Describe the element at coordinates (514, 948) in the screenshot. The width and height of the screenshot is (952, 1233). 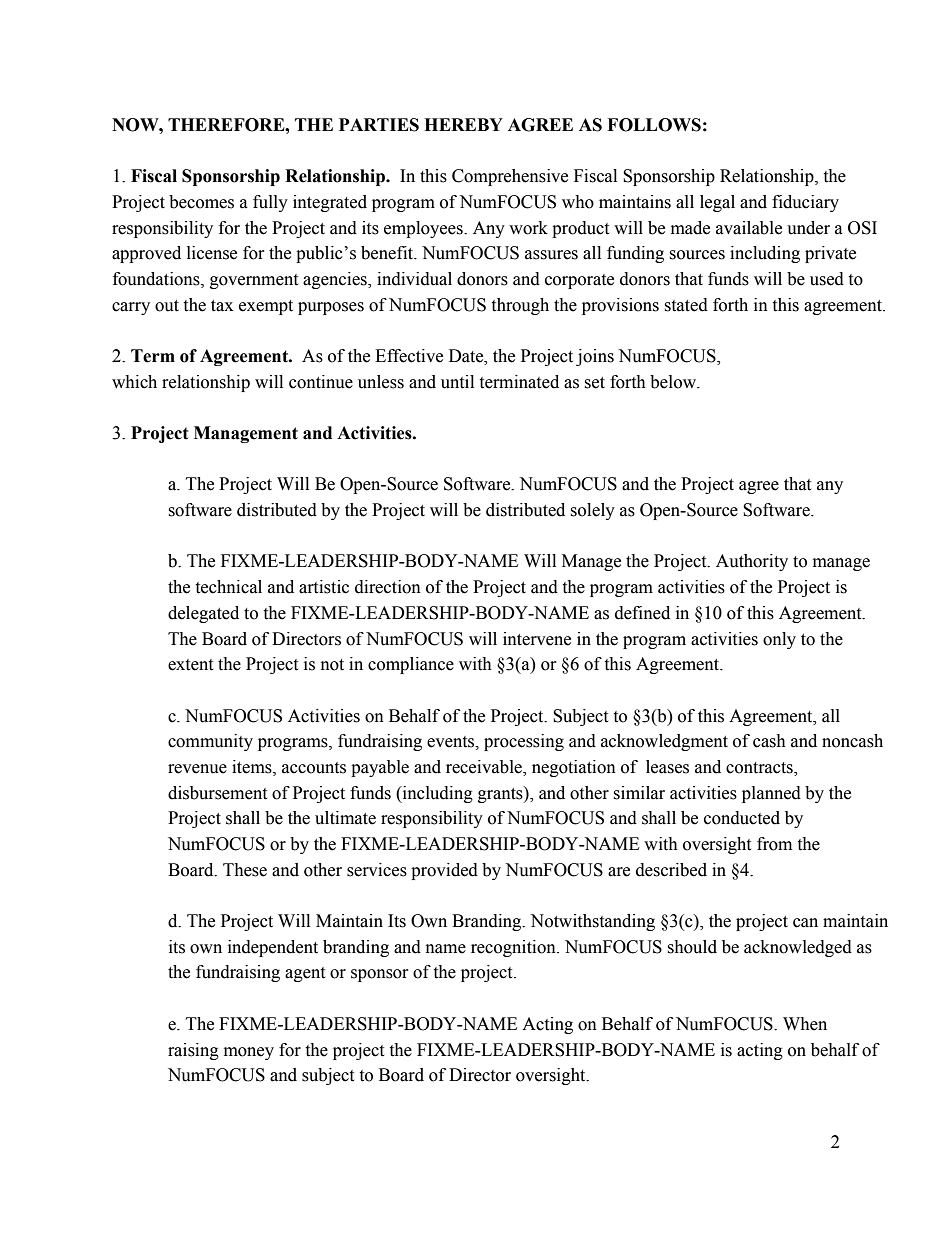
I see `recognition` at that location.
